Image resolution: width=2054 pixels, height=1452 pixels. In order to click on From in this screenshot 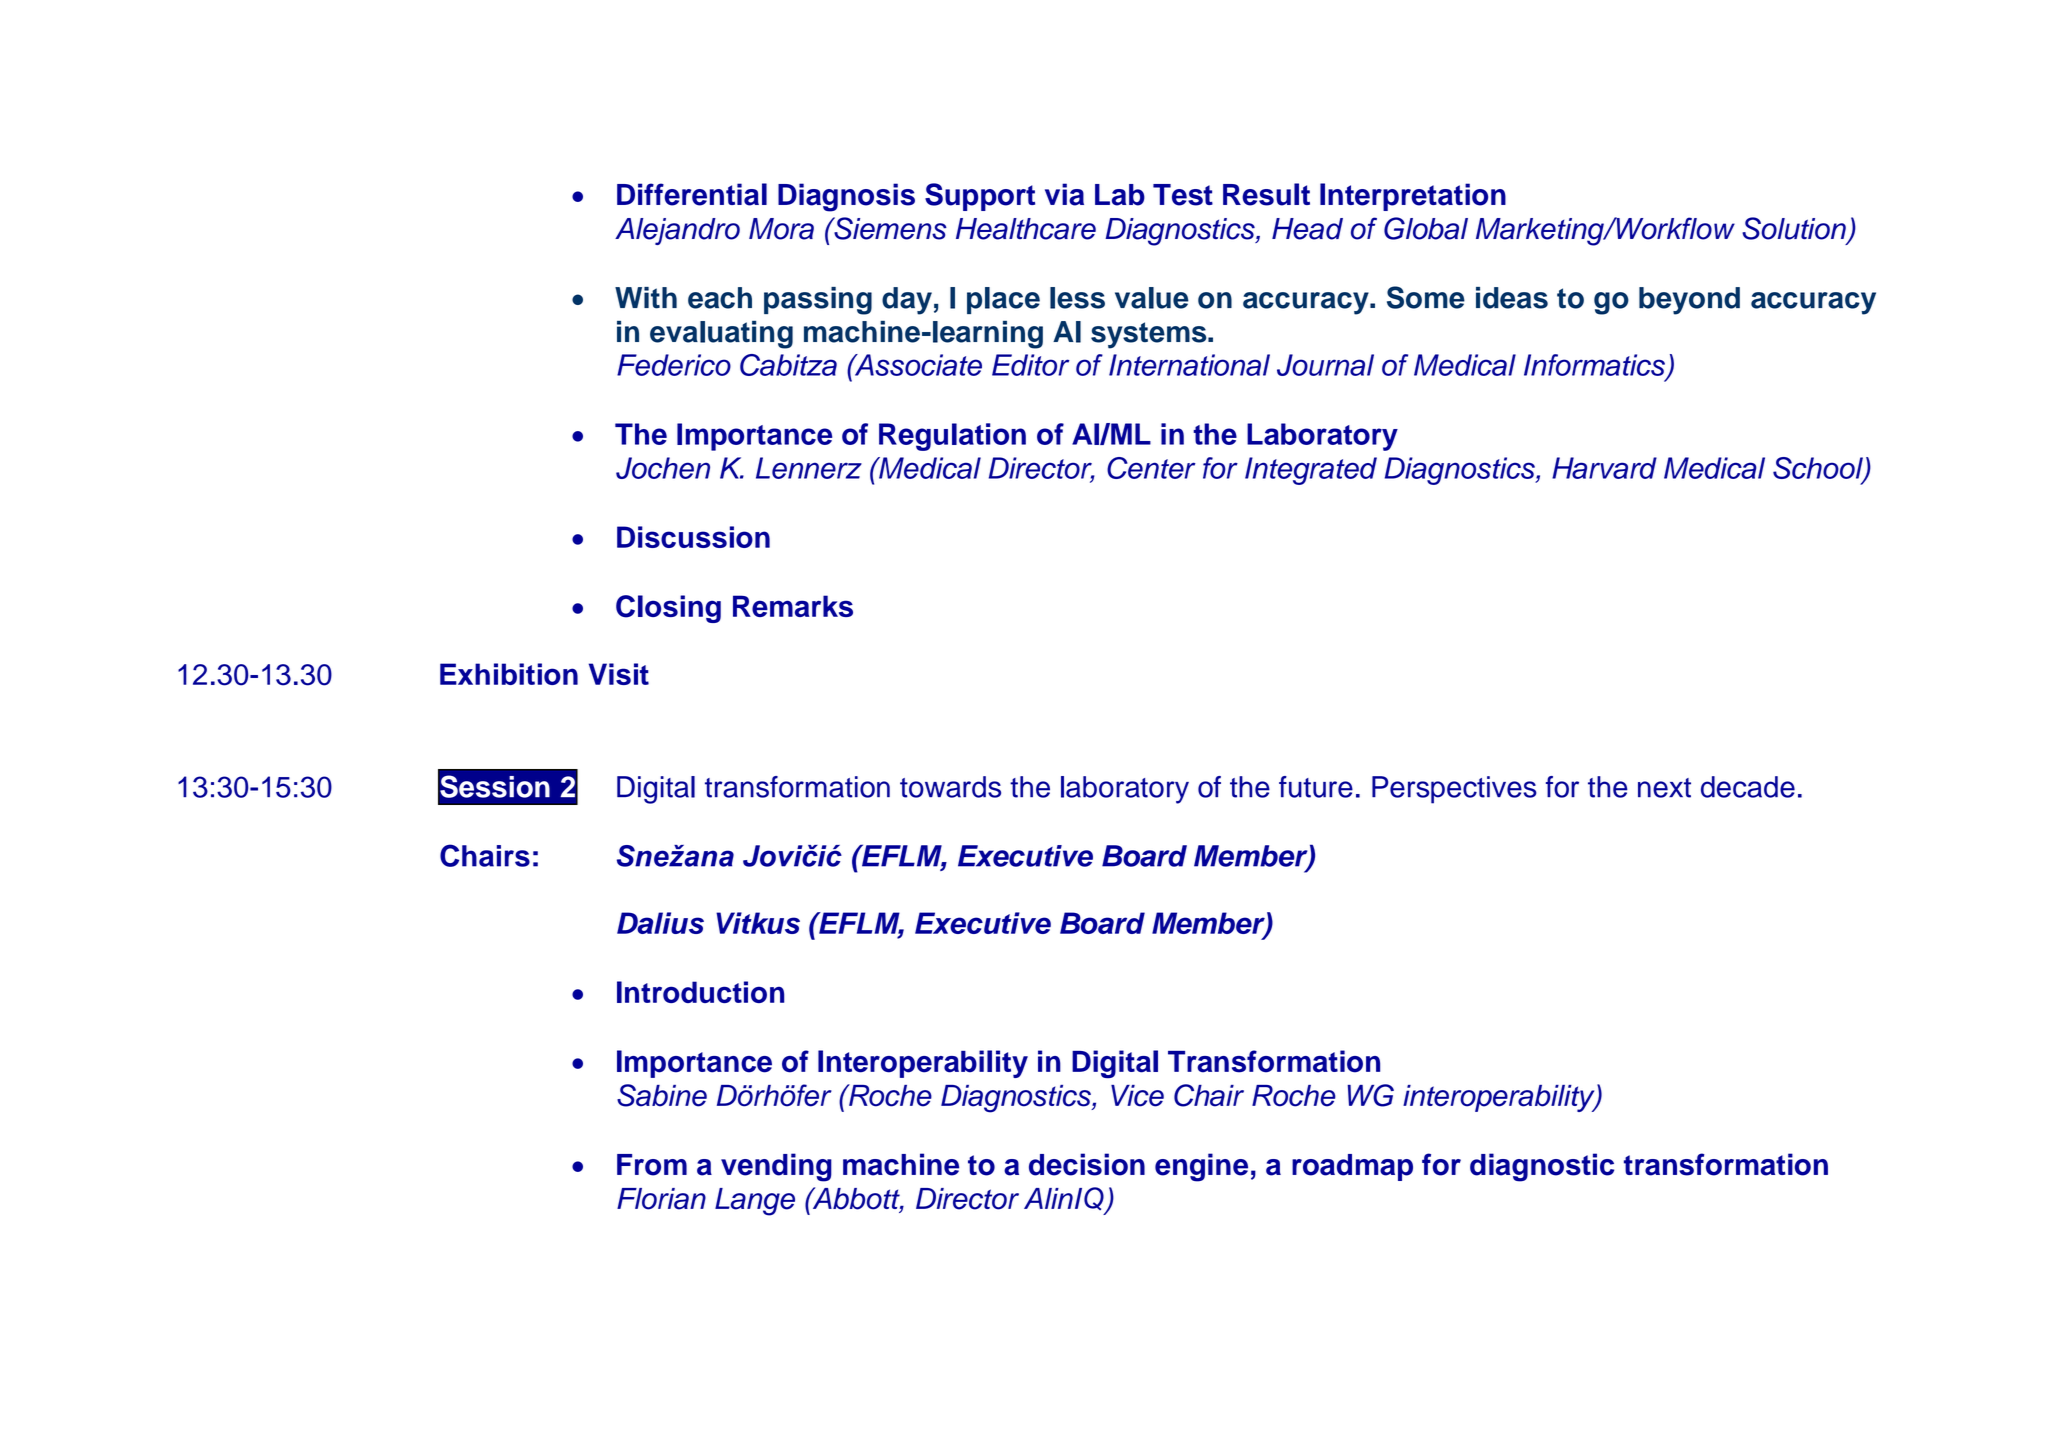, I will do `click(652, 1165)`.
